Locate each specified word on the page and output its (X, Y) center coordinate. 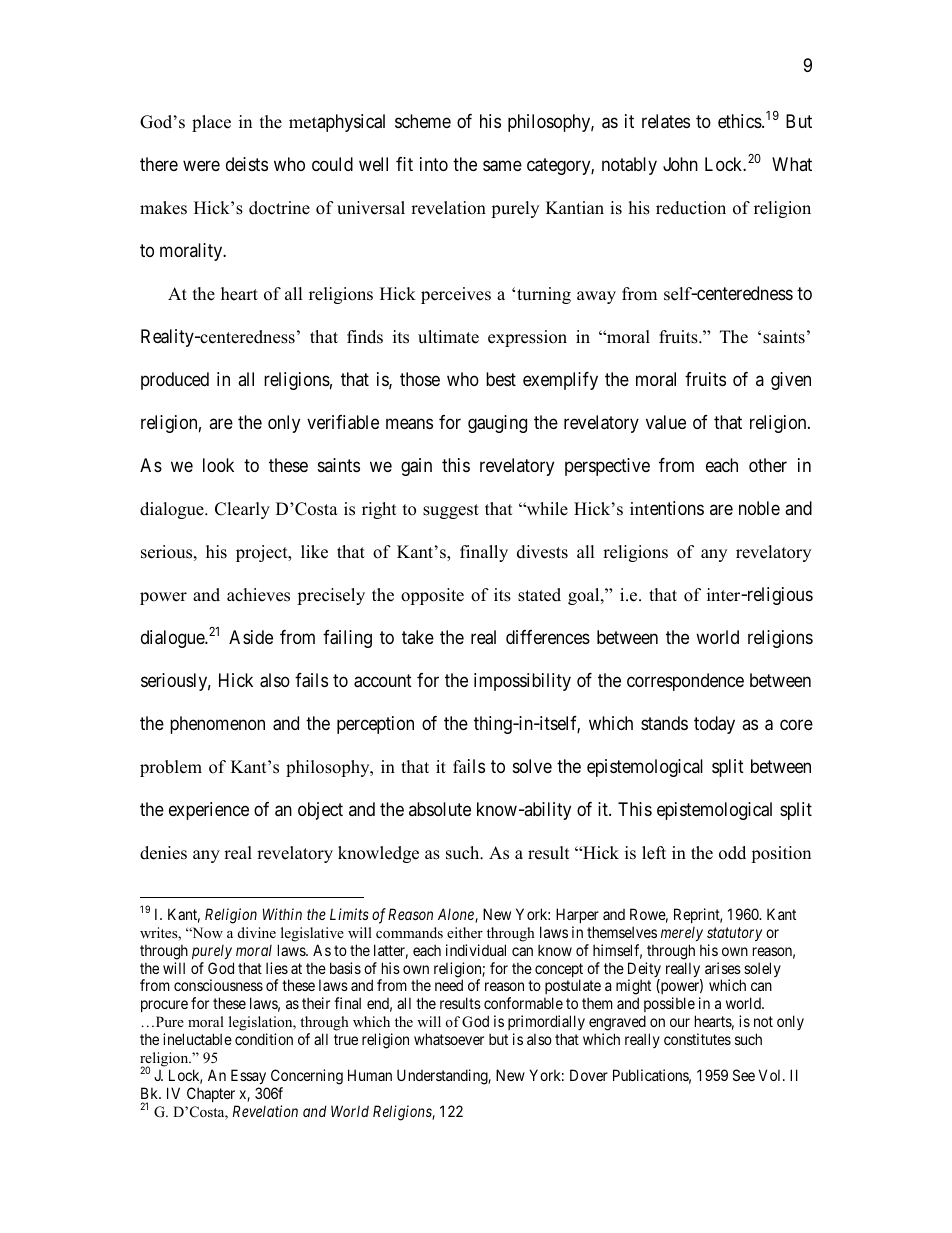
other (768, 465)
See (744, 1075)
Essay (248, 1076)
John (680, 164)
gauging (497, 424)
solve (532, 766)
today (714, 725)
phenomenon (217, 725)
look (218, 465)
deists (247, 164)
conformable (523, 1003)
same (502, 166)
